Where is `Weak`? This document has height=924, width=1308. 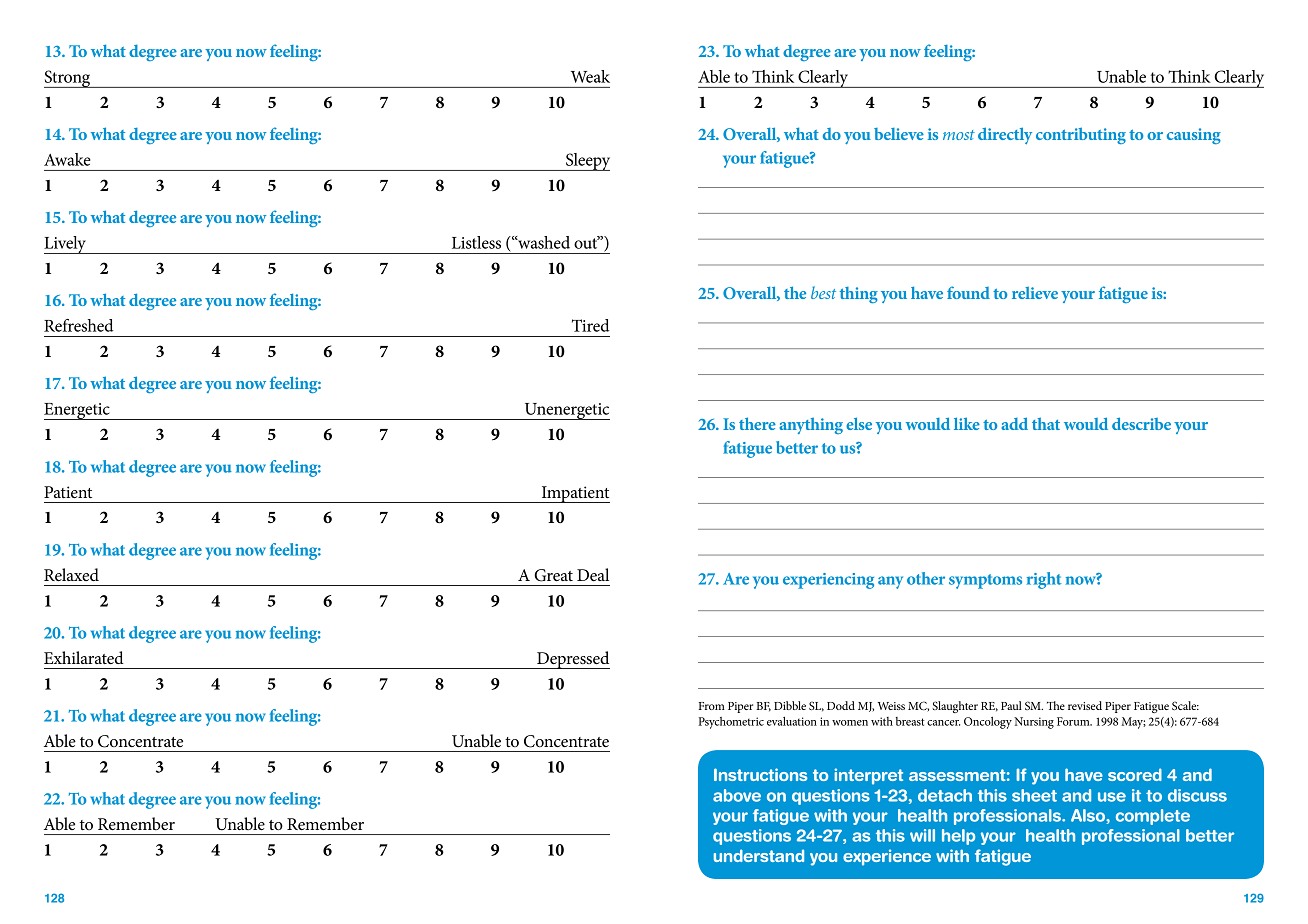 Weak is located at coordinates (590, 76).
